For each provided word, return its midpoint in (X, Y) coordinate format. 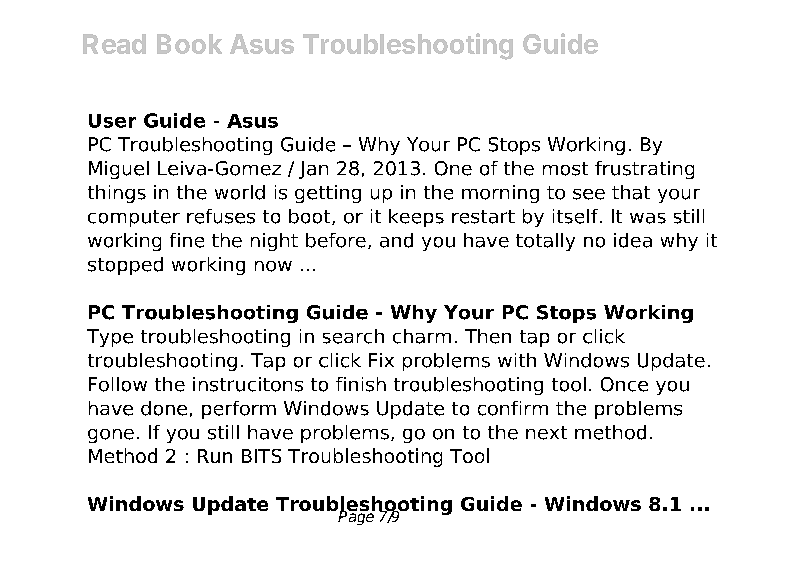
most (565, 169)
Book (189, 44)
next (546, 433)
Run (215, 456)
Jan (313, 170)
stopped (125, 266)
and (396, 240)
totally (545, 242)
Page (356, 517)
